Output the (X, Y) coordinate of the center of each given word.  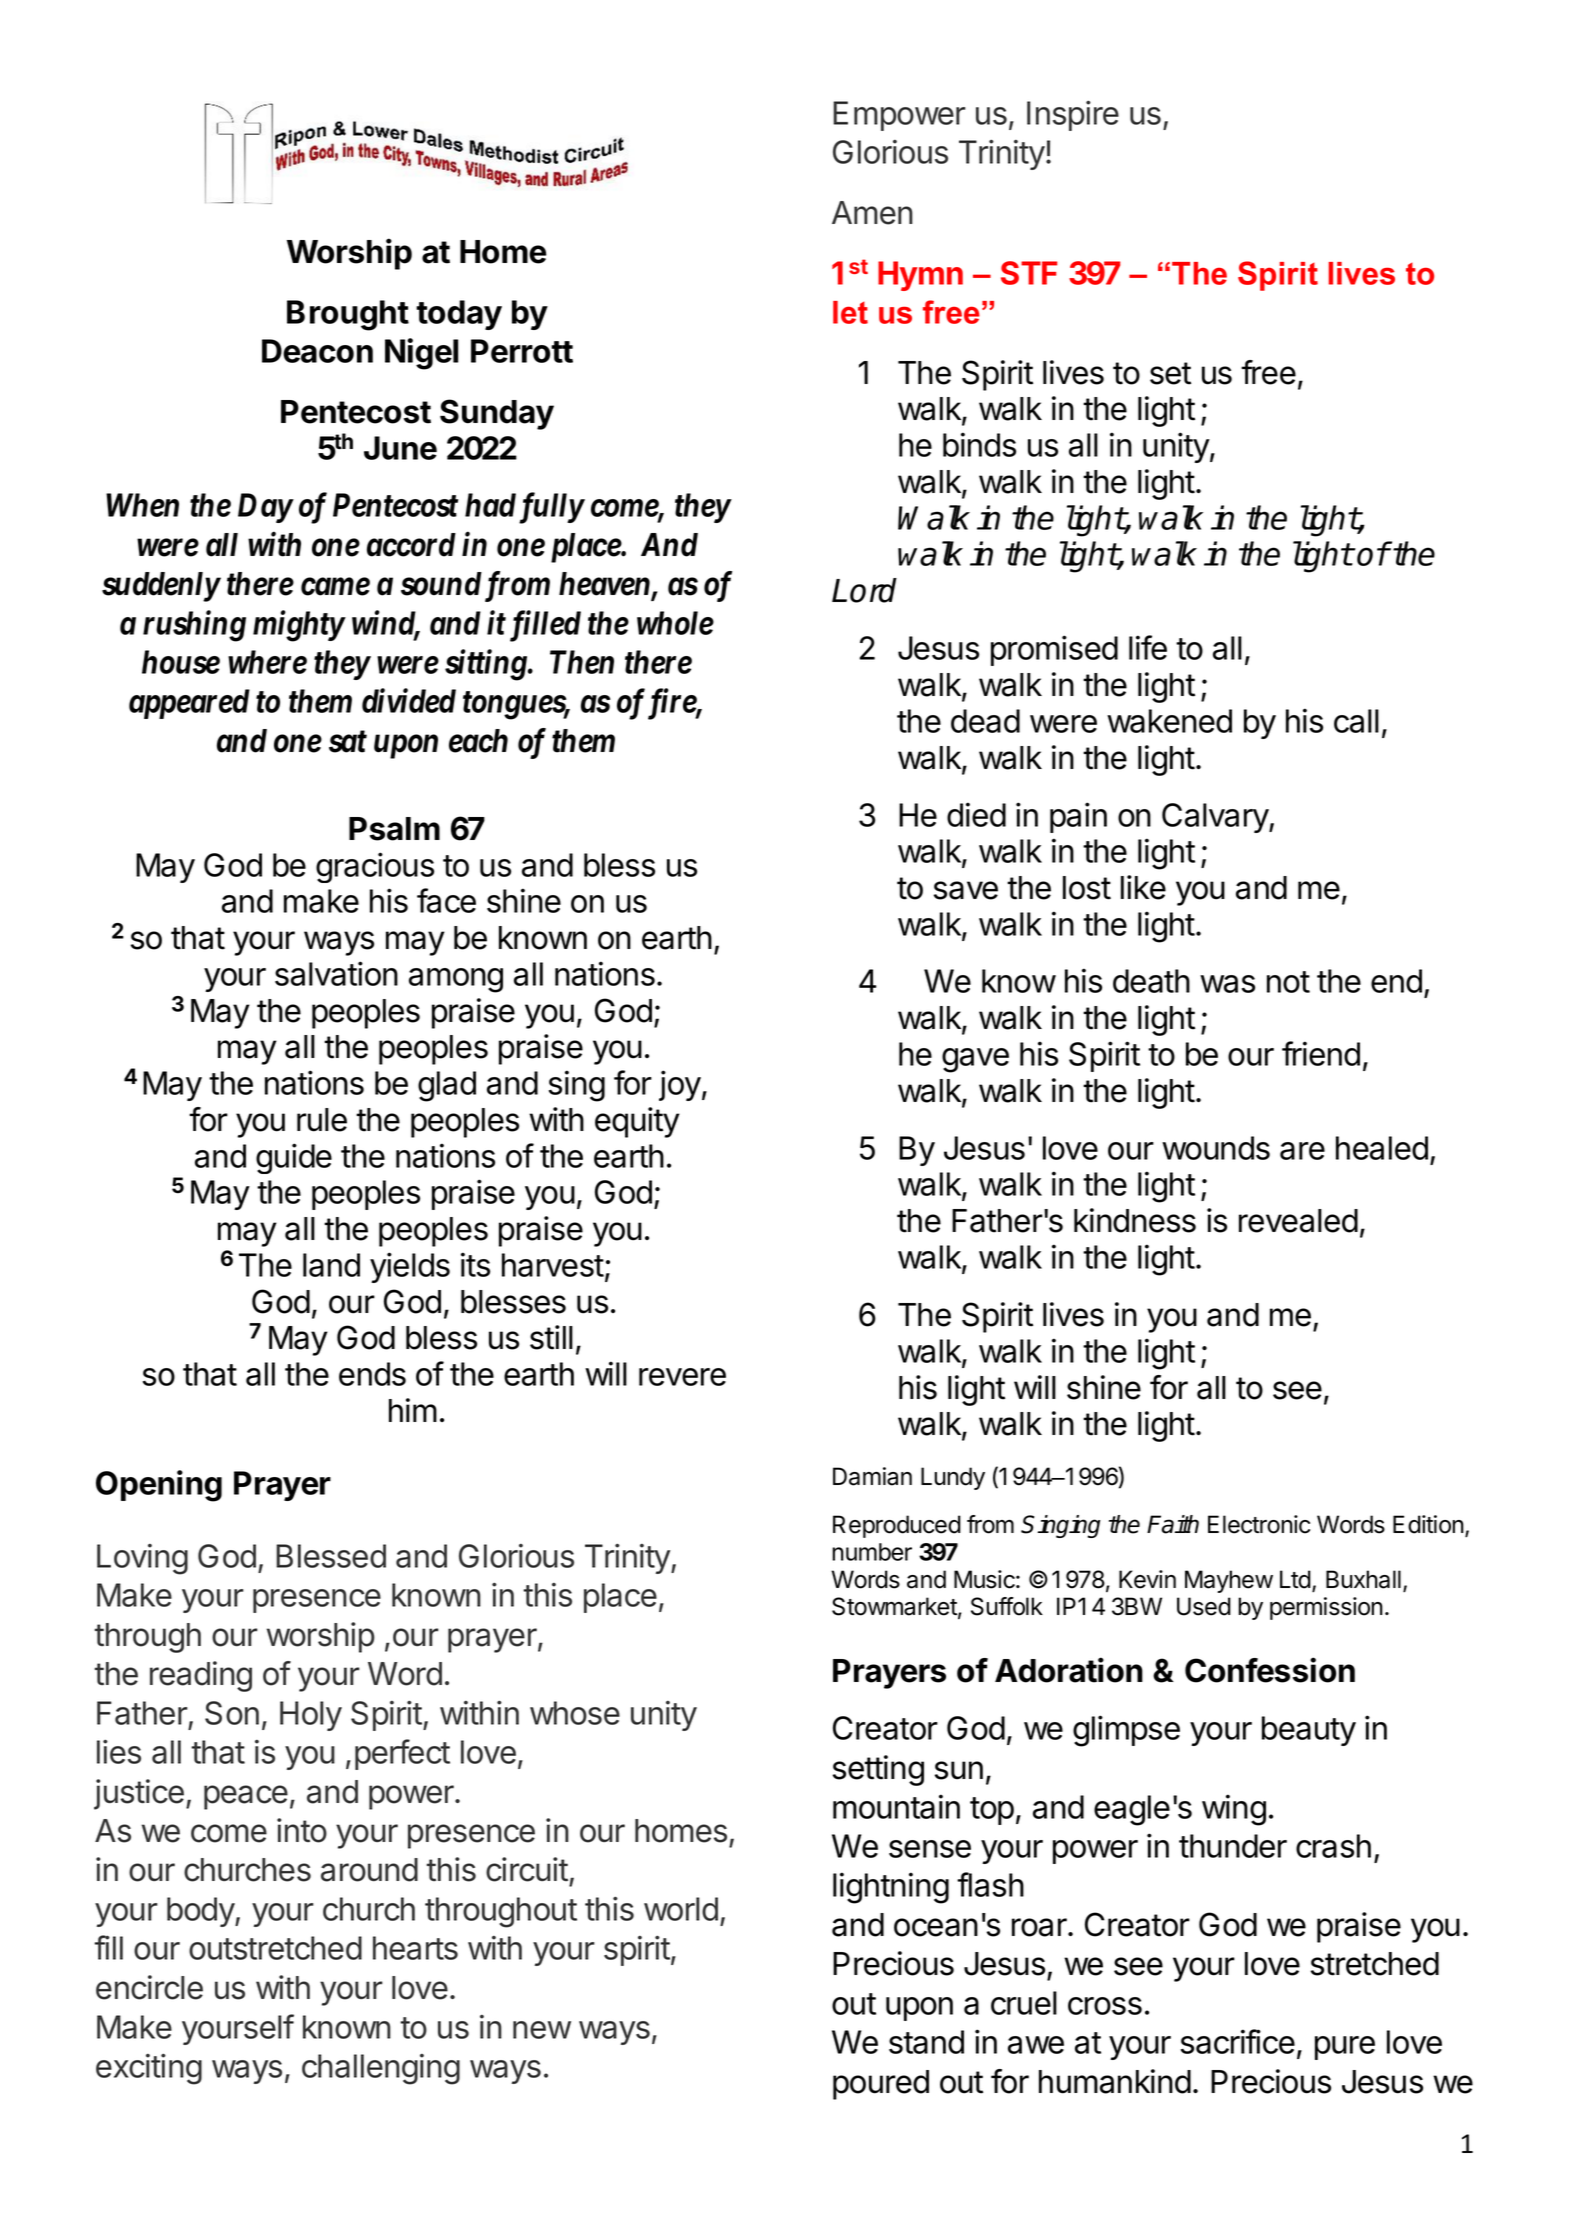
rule (322, 1120)
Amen (872, 213)
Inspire (1073, 115)
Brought (348, 315)
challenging (381, 2069)
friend (1321, 1053)
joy (680, 1085)
